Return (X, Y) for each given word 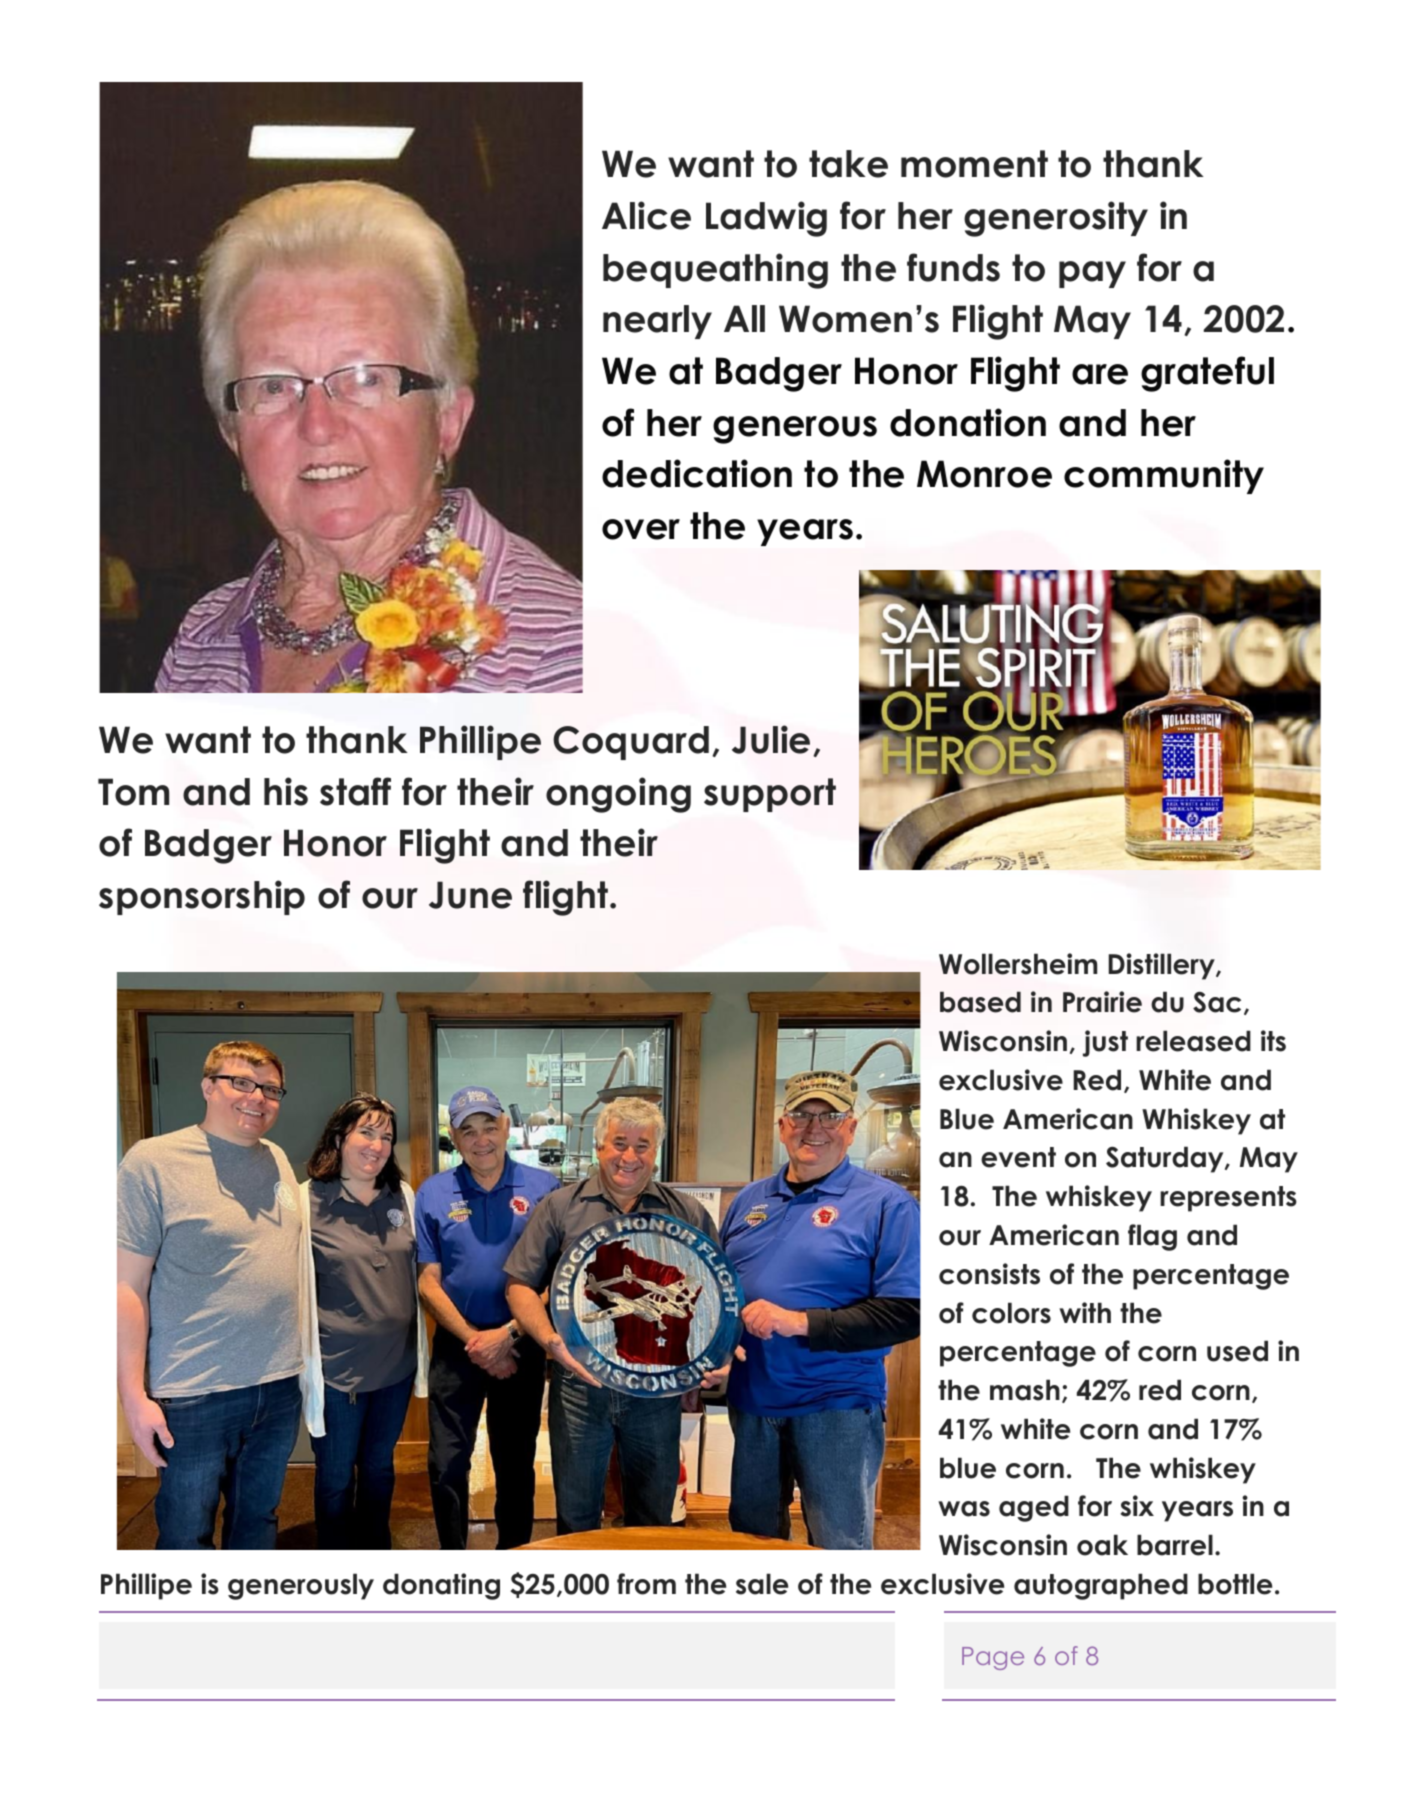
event (1018, 1157)
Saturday (1166, 1159)
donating (441, 1586)
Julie (771, 739)
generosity (1056, 219)
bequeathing (715, 271)
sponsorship (202, 897)
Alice (646, 215)
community (1164, 476)
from (646, 1584)
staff (355, 791)
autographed (1101, 1586)
